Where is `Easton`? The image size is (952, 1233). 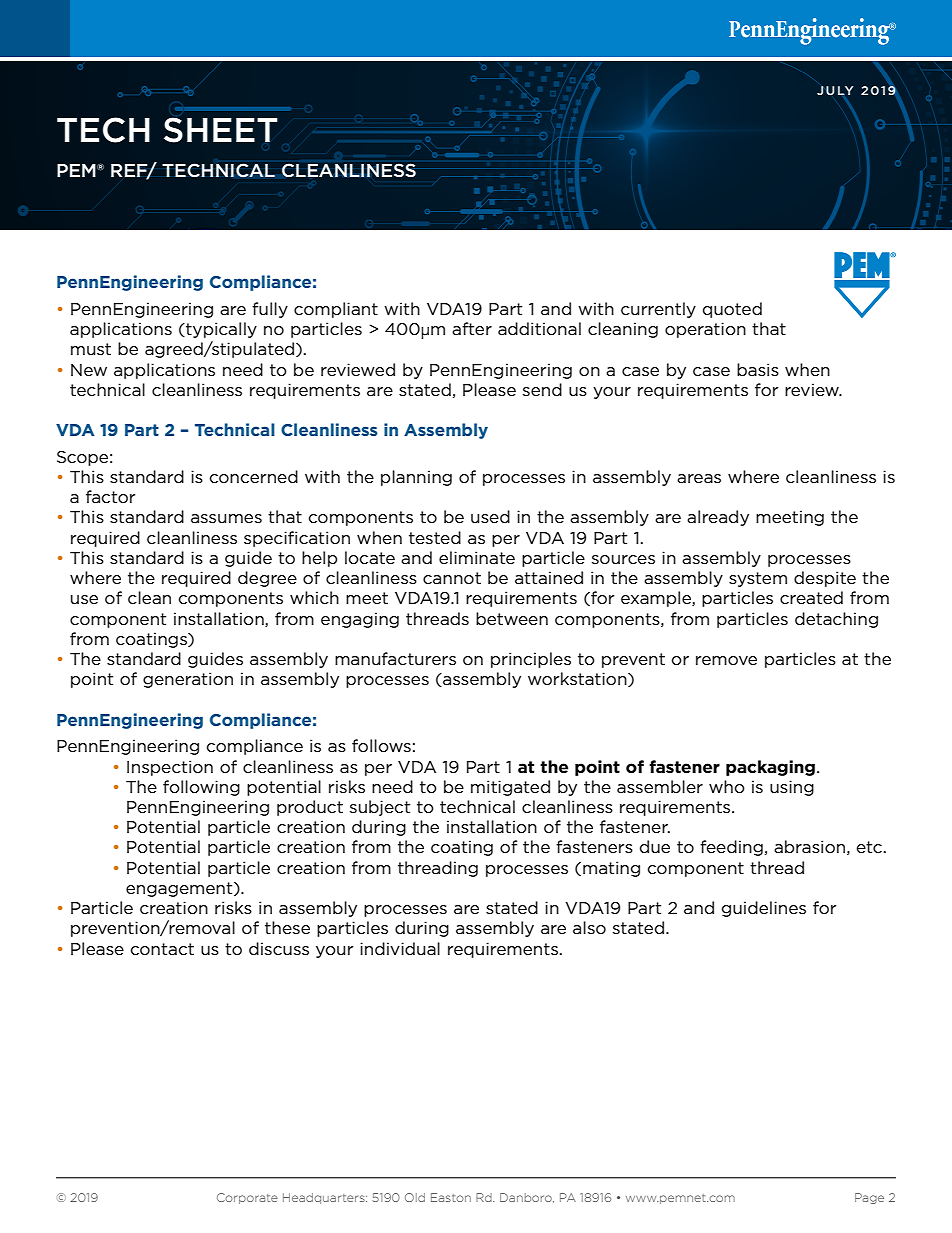 Easton is located at coordinates (451, 1197).
